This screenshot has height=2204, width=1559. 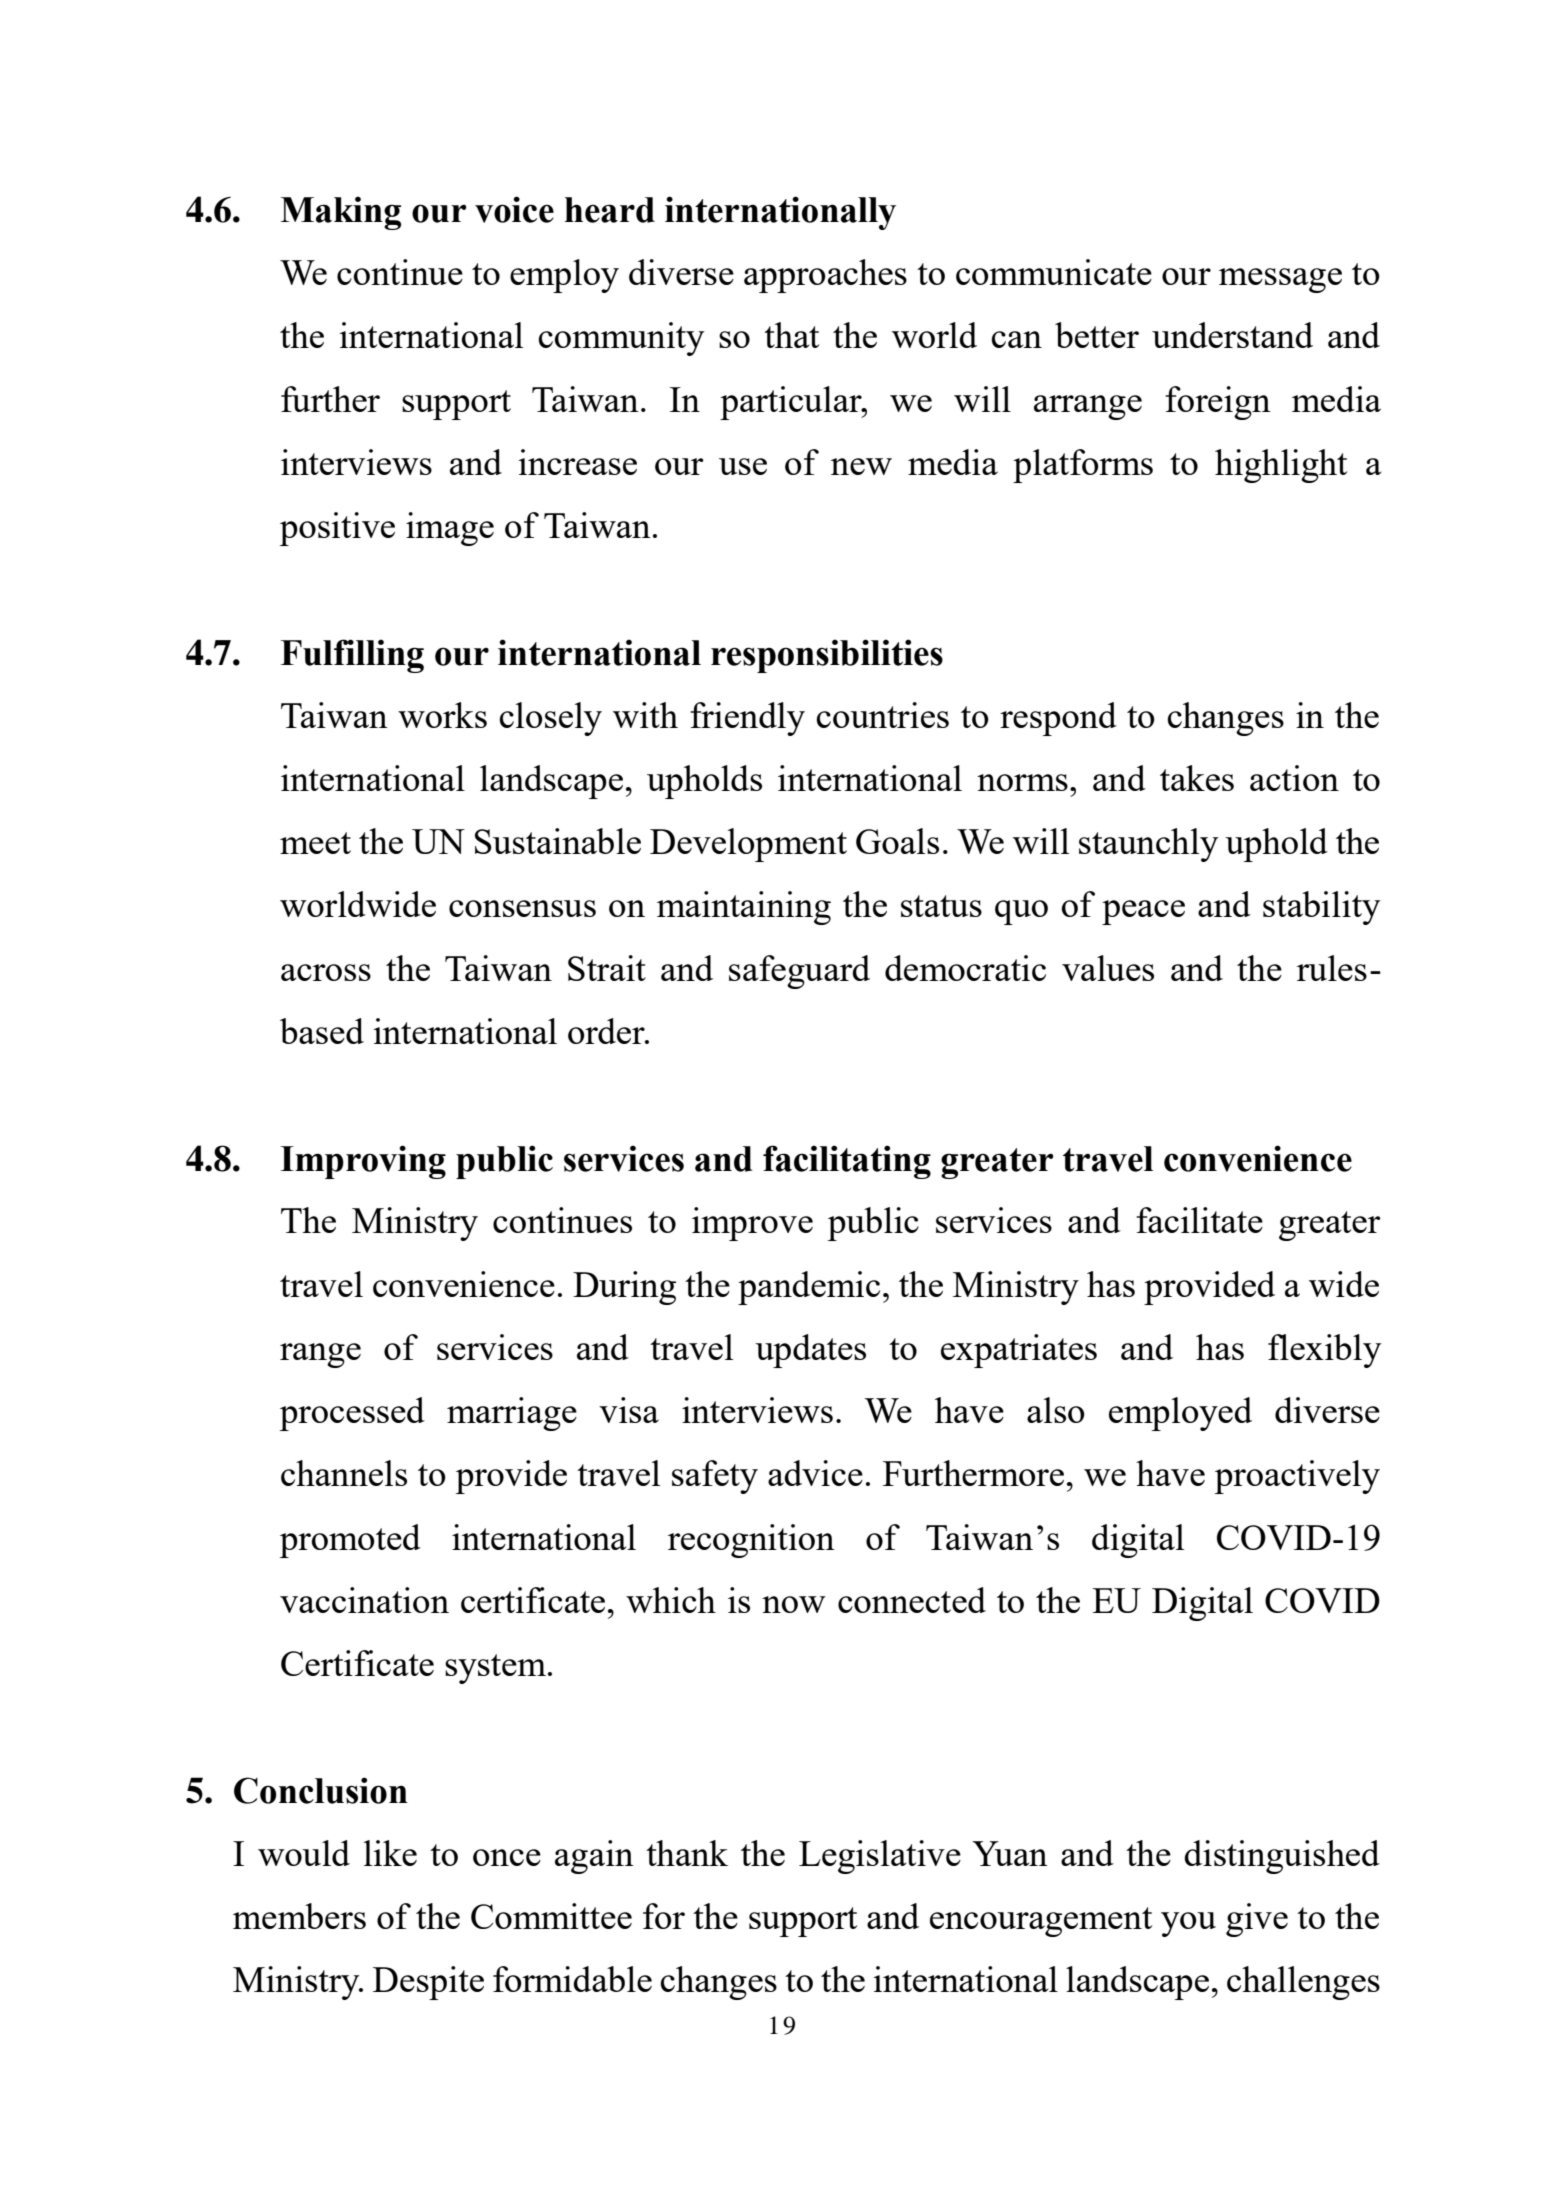 What do you see at coordinates (1188, 1924) in the screenshot?
I see `you` at bounding box center [1188, 1924].
